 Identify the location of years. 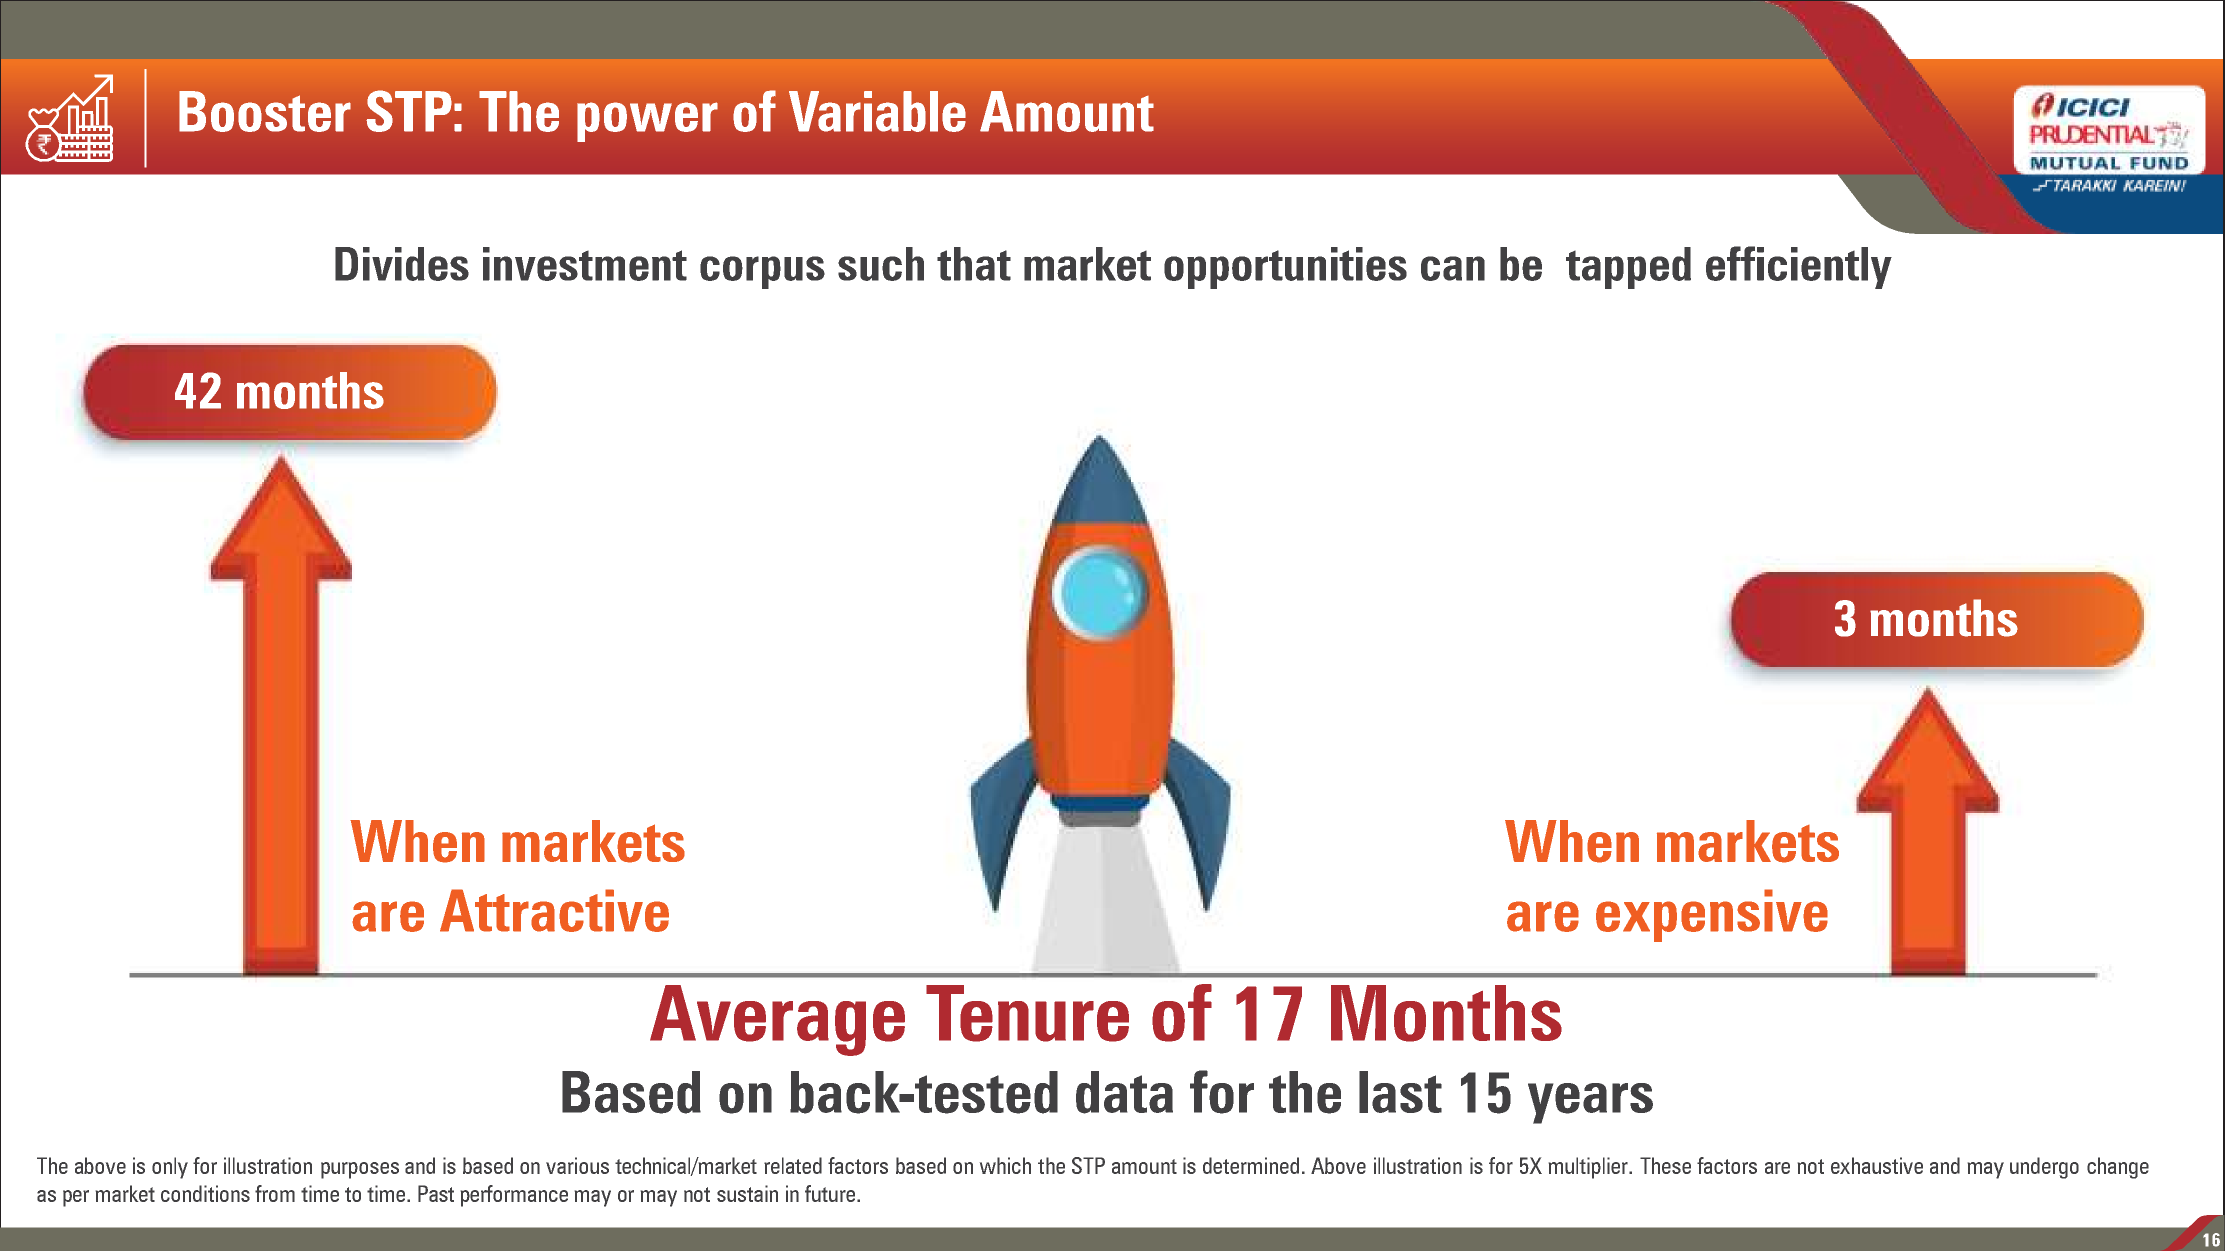
(1590, 1103).
